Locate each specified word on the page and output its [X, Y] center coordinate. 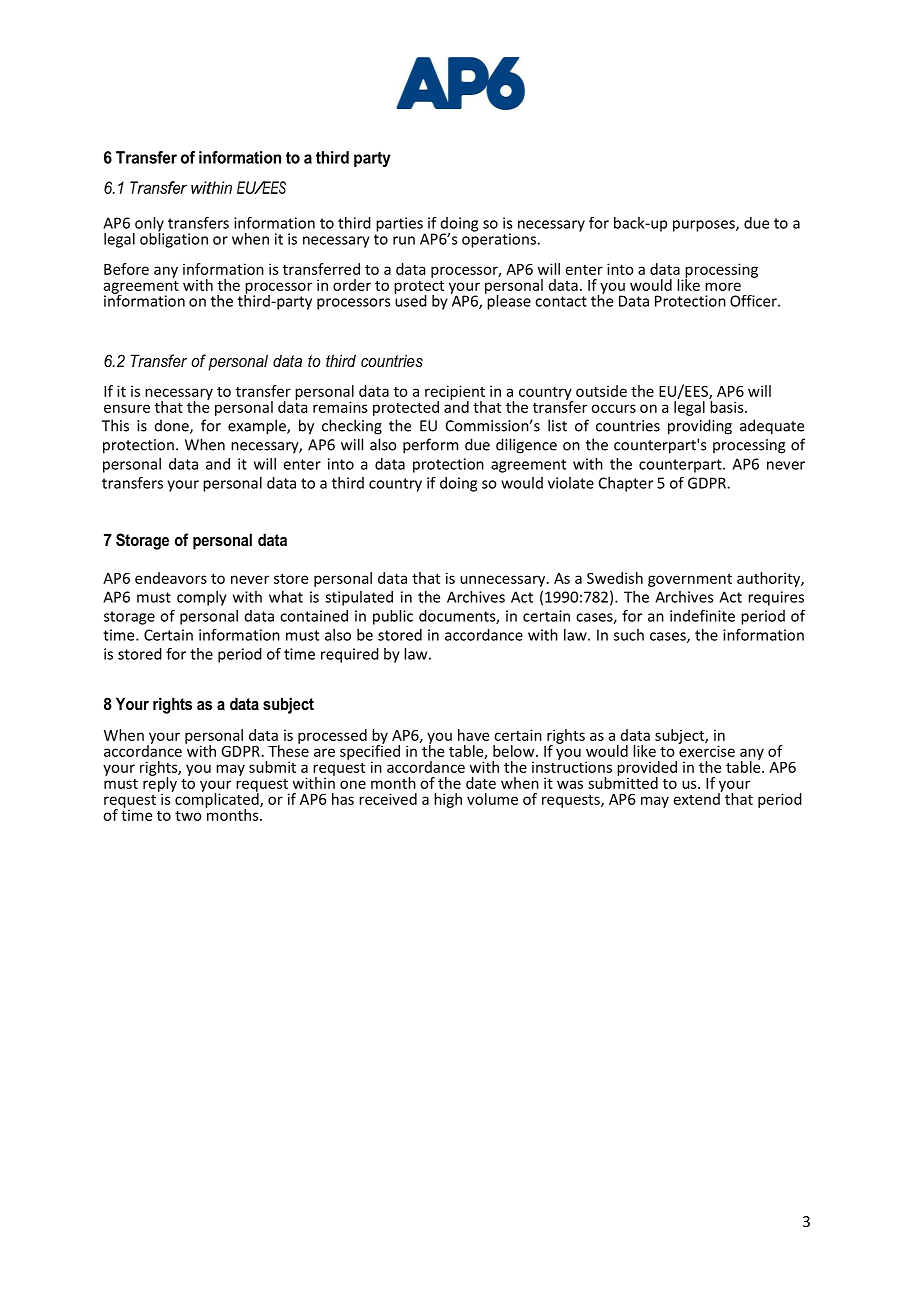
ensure [127, 408]
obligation [174, 239]
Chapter [626, 484]
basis [728, 407]
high [448, 800]
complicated [218, 800]
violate [571, 483]
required [350, 655]
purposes [705, 226]
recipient [455, 393]
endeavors [171, 578]
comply [202, 598]
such [629, 635]
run [404, 240]
